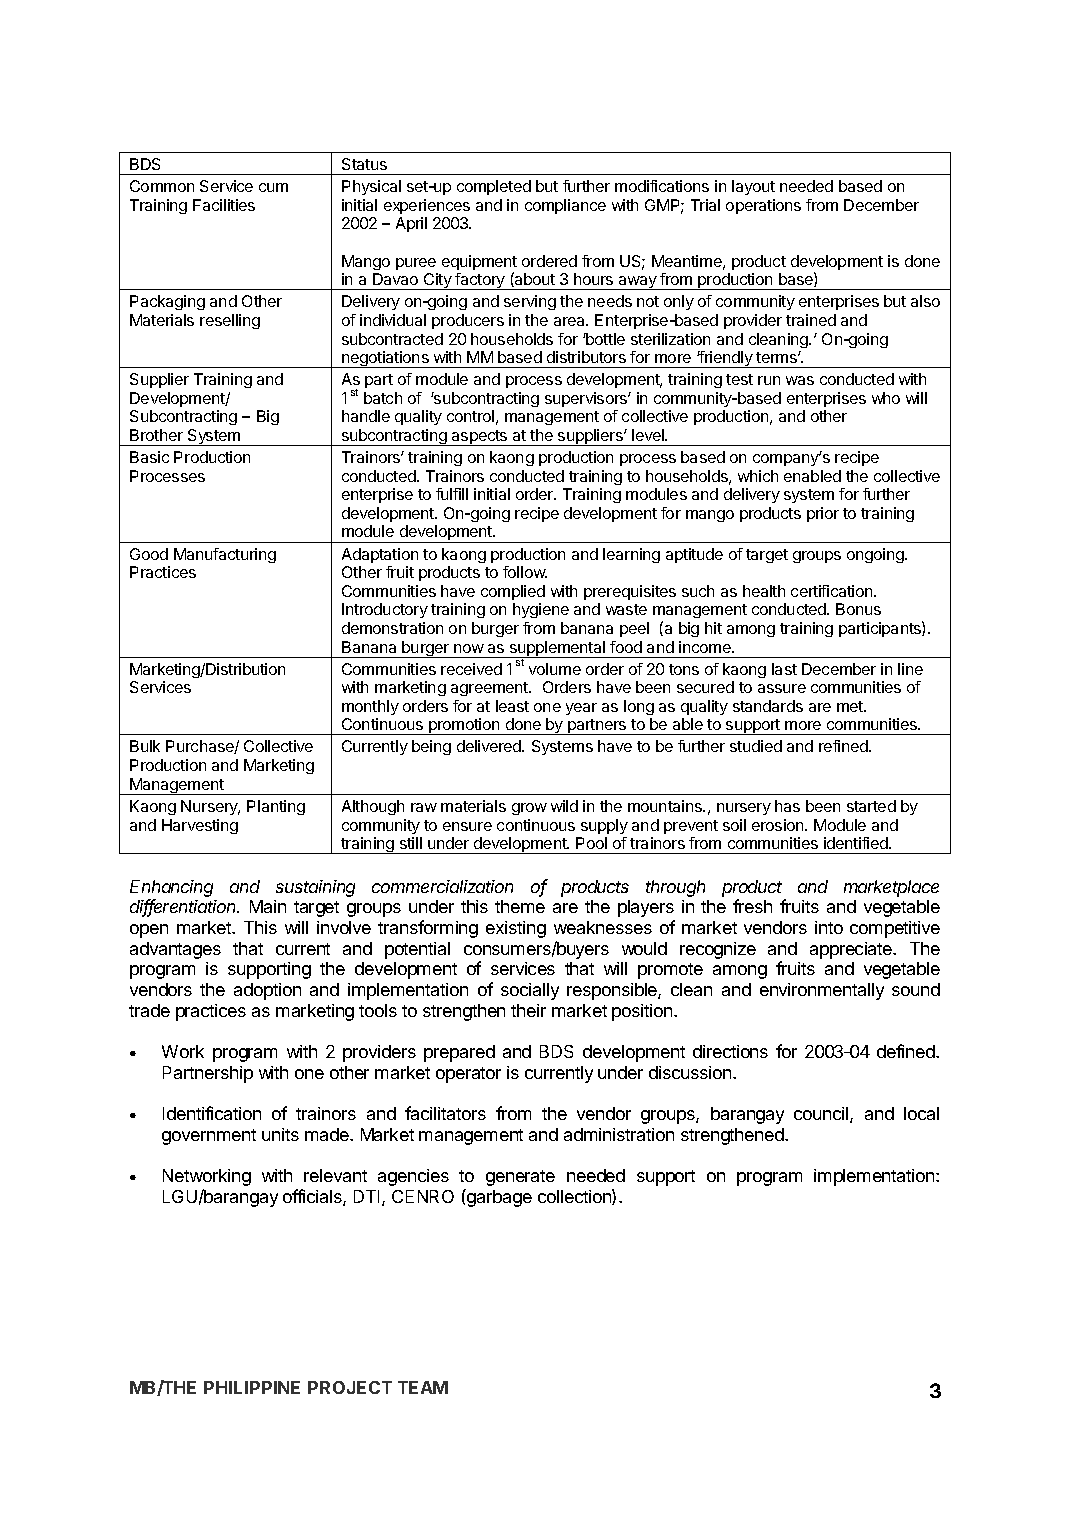  What do you see at coordinates (252, 1387) in the image?
I see `PHILIPPINE` at bounding box center [252, 1387].
